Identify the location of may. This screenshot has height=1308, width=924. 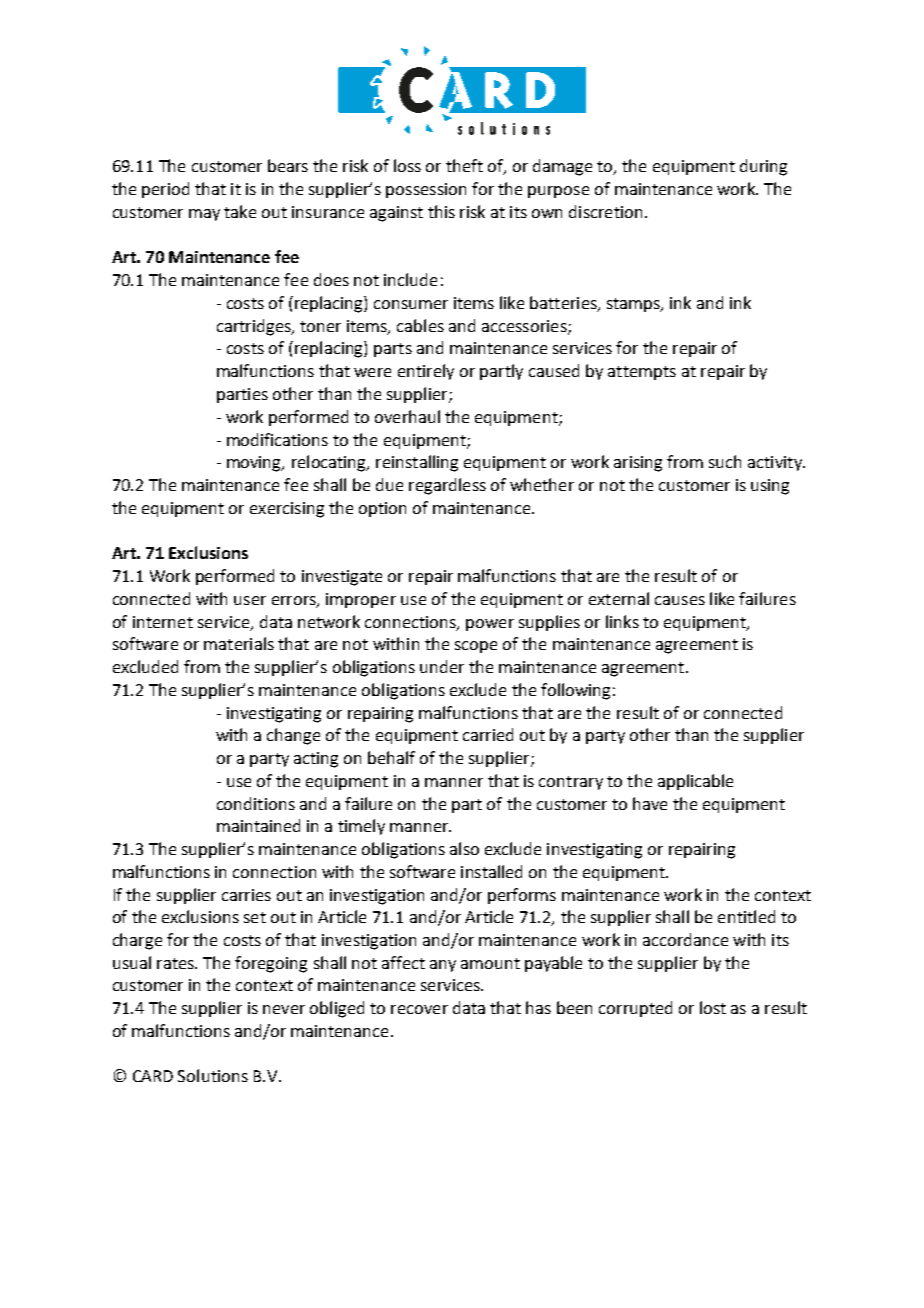
(204, 215).
